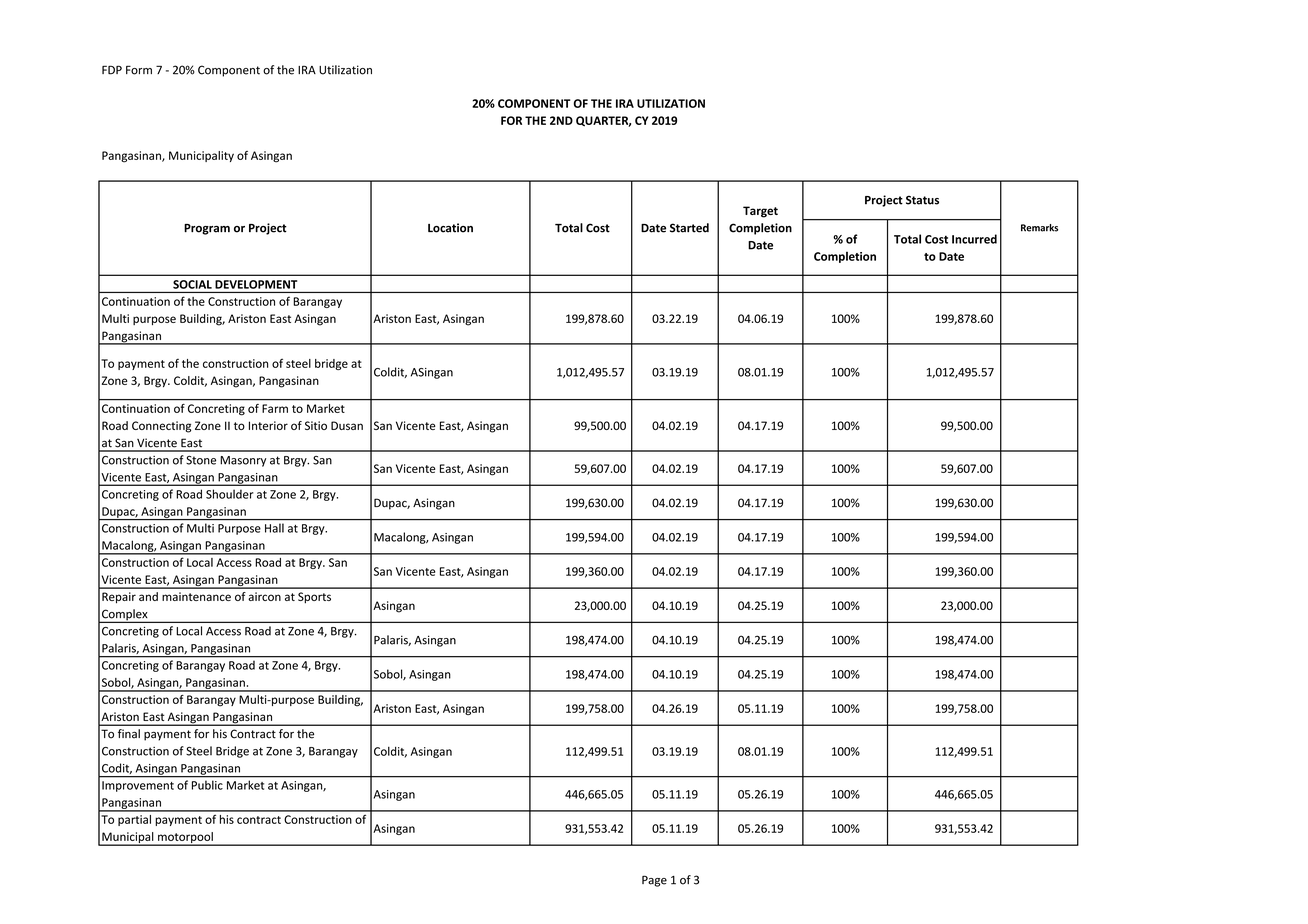 This image has width=1308, height=924. I want to click on Incurred, so click(974, 239).
